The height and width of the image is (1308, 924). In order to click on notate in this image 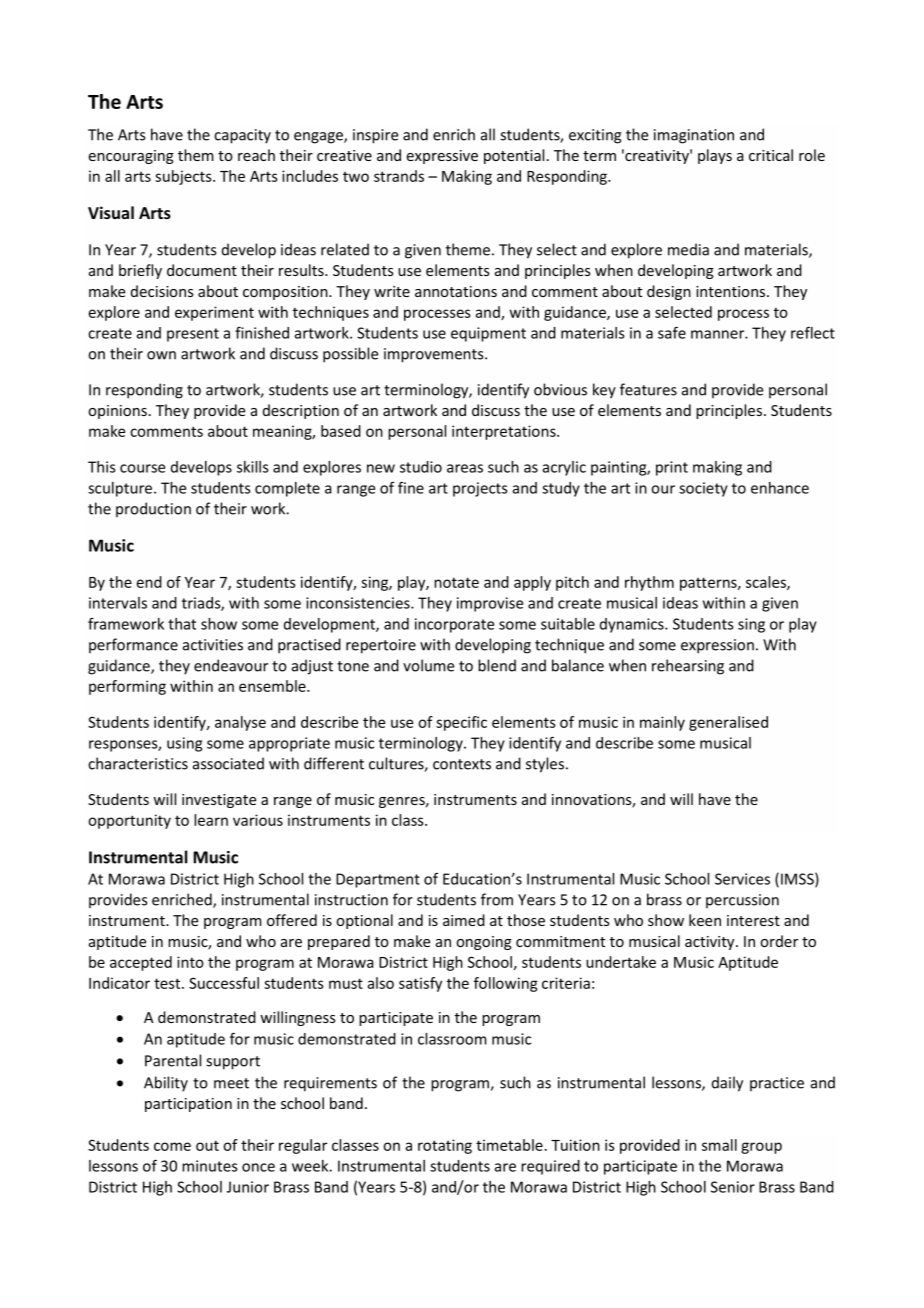, I will do `click(456, 582)`.
